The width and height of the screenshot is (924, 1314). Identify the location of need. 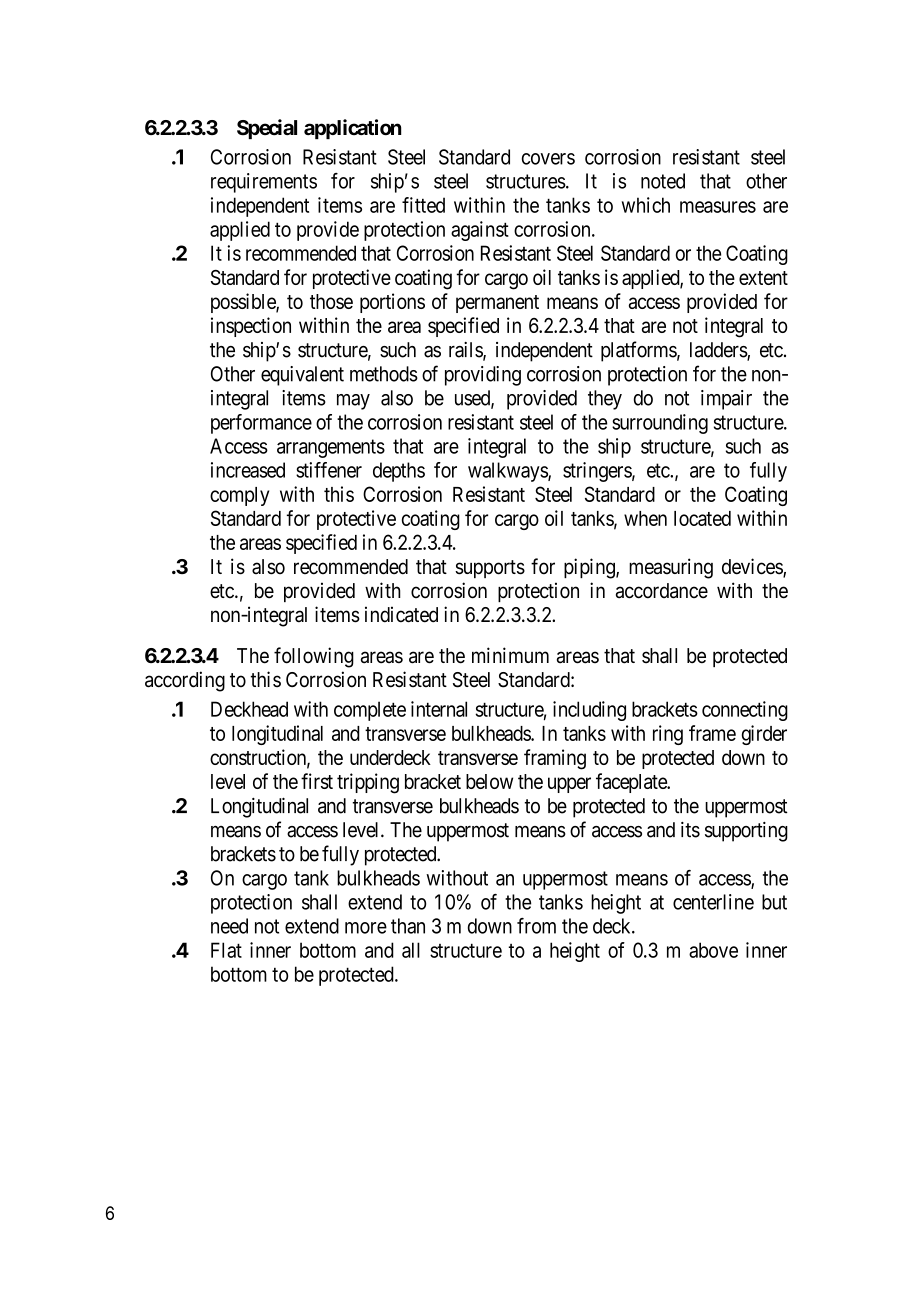
(229, 926).
